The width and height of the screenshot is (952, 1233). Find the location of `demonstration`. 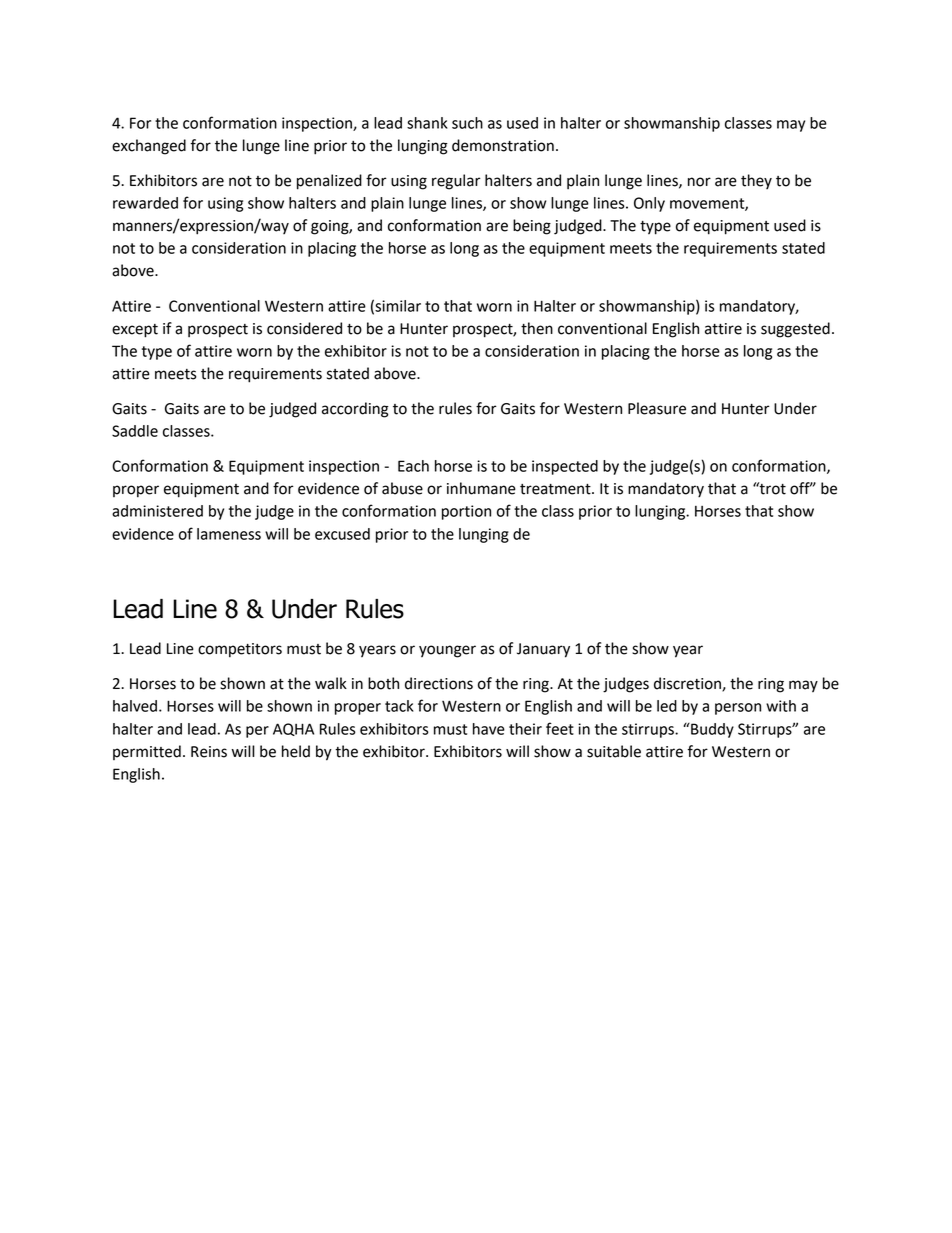

demonstration is located at coordinates (503, 145).
